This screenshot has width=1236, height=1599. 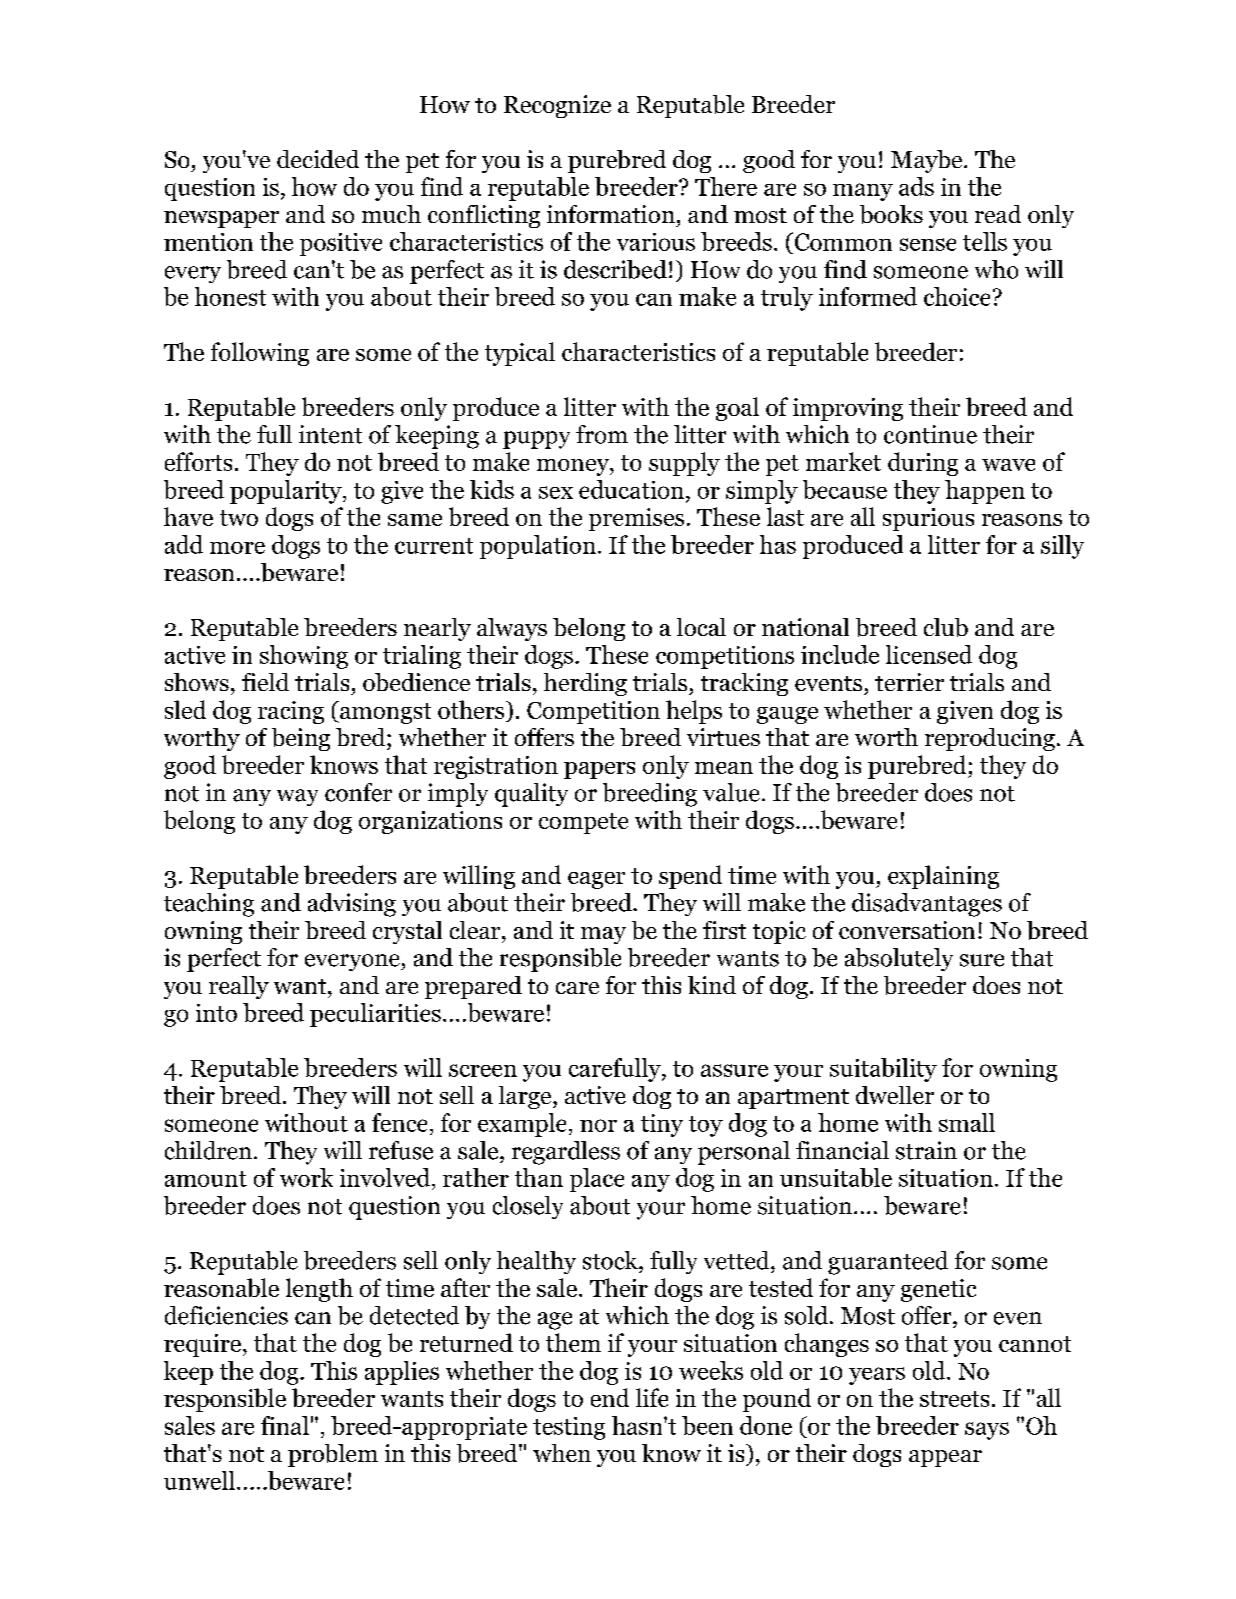 I want to click on premises, so click(x=636, y=519).
